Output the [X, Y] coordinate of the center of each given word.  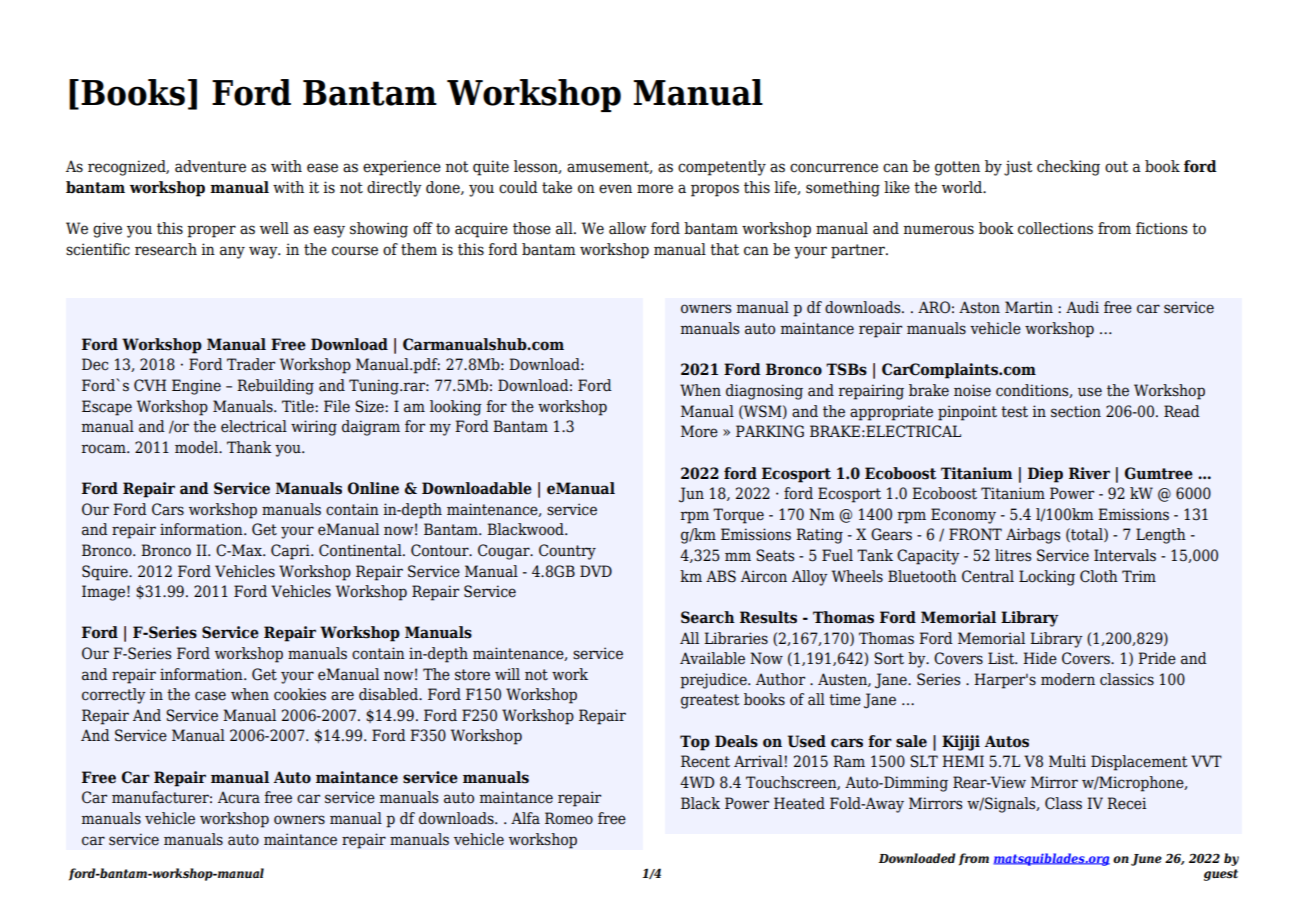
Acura [239, 797]
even [615, 189]
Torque [738, 516]
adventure [210, 166]
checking [1068, 168]
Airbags [1033, 536]
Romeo [569, 818]
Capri [291, 552]
